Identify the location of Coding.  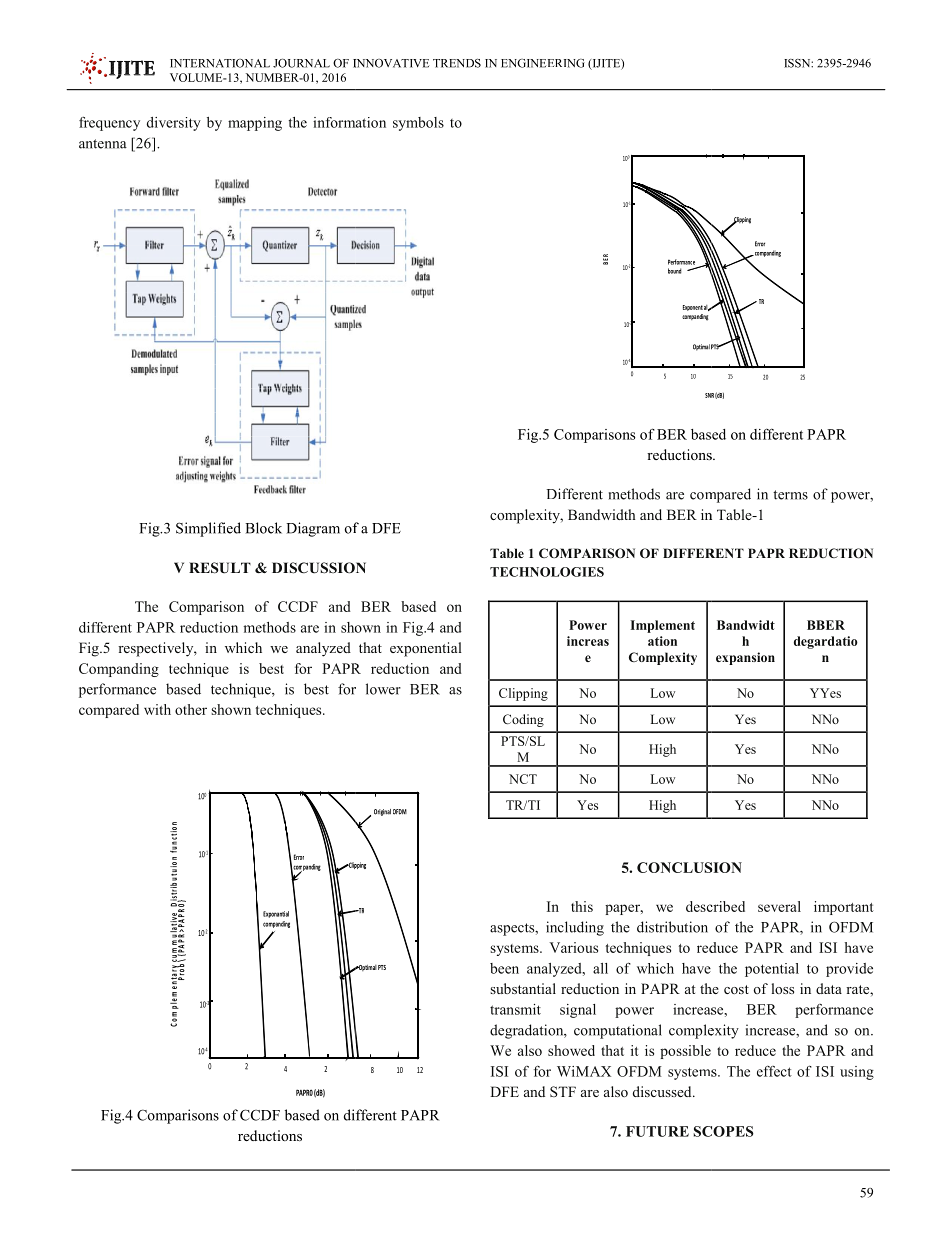
(523, 720).
